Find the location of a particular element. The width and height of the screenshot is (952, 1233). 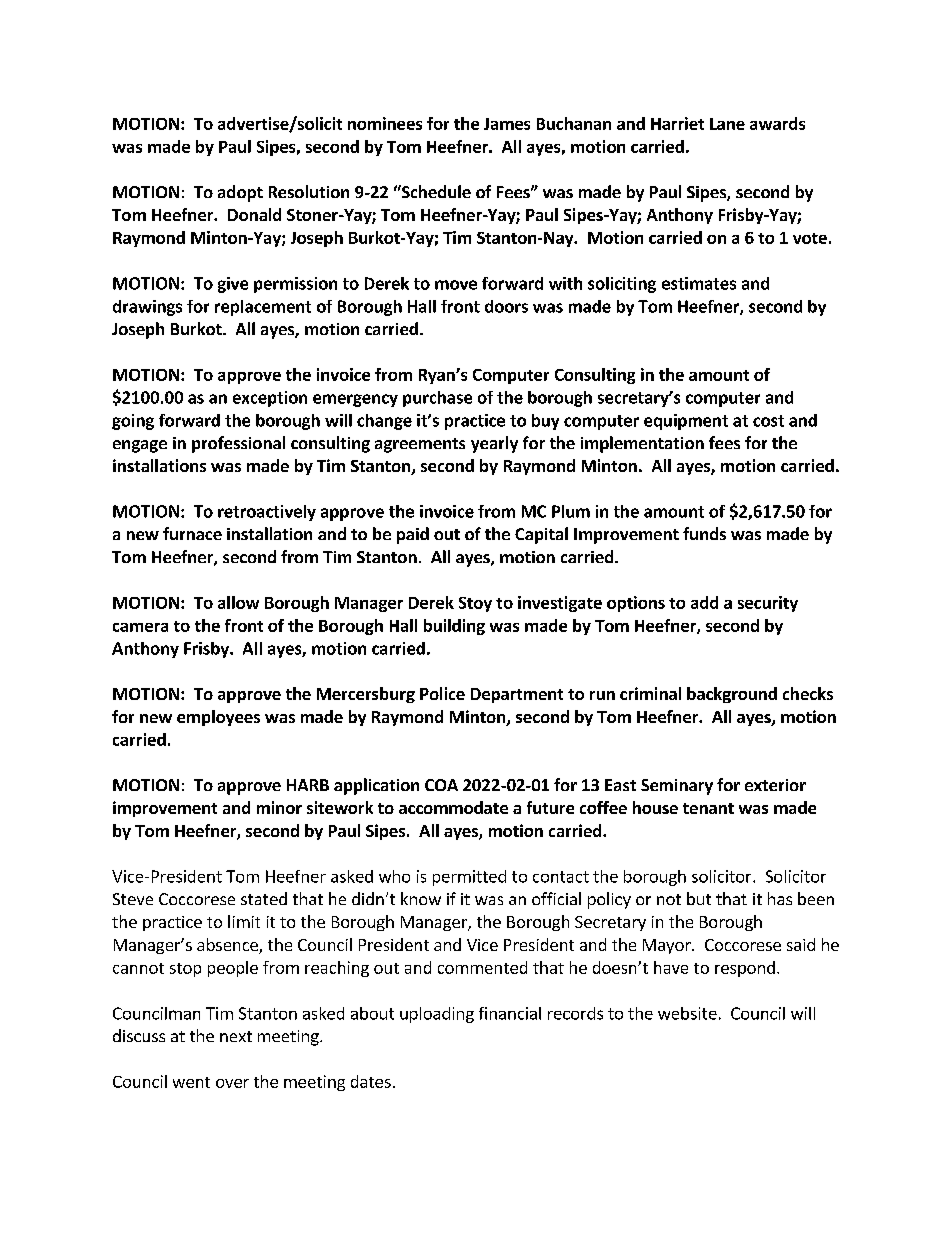

employees is located at coordinates (218, 718).
